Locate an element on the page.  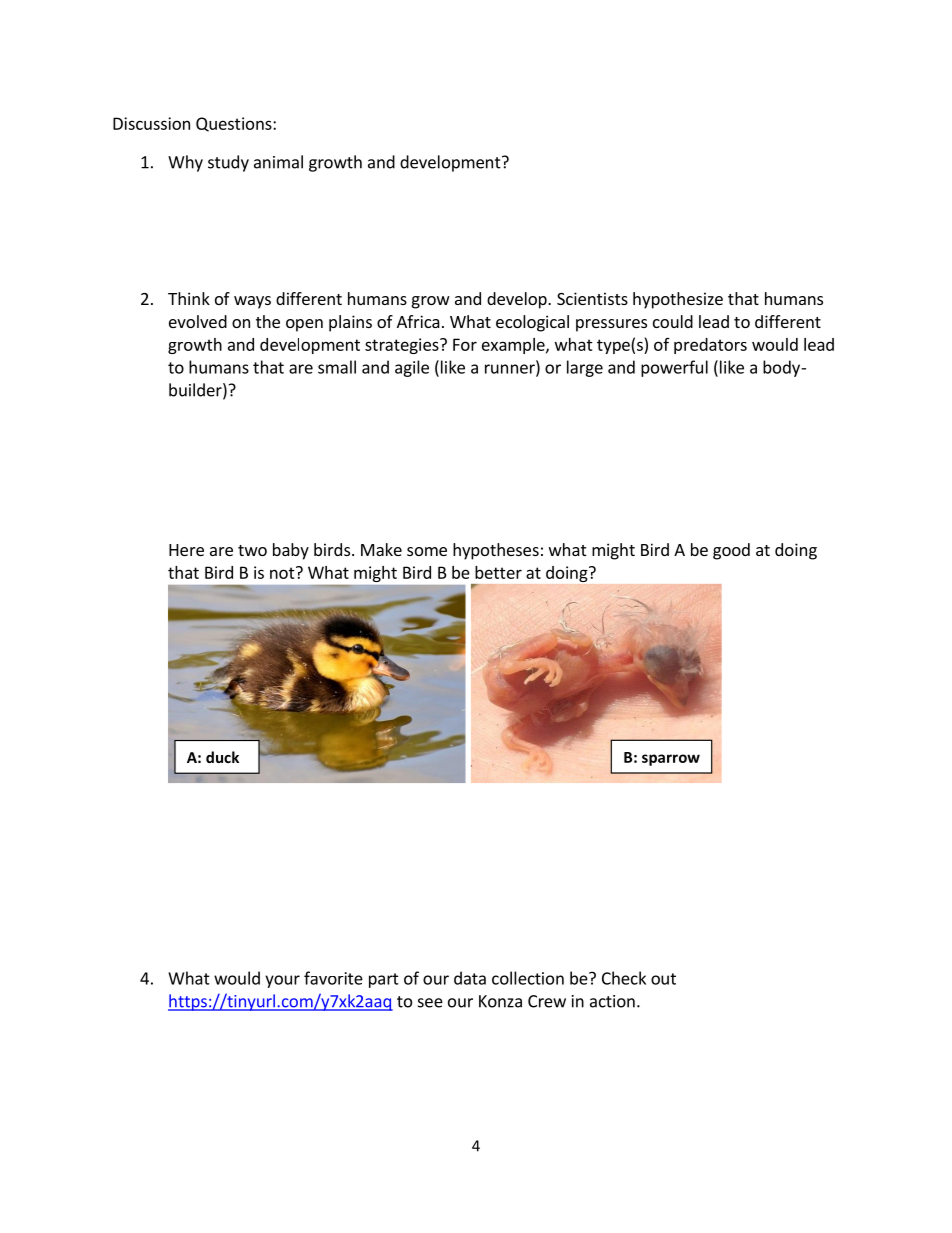
not is located at coordinates (282, 573).
